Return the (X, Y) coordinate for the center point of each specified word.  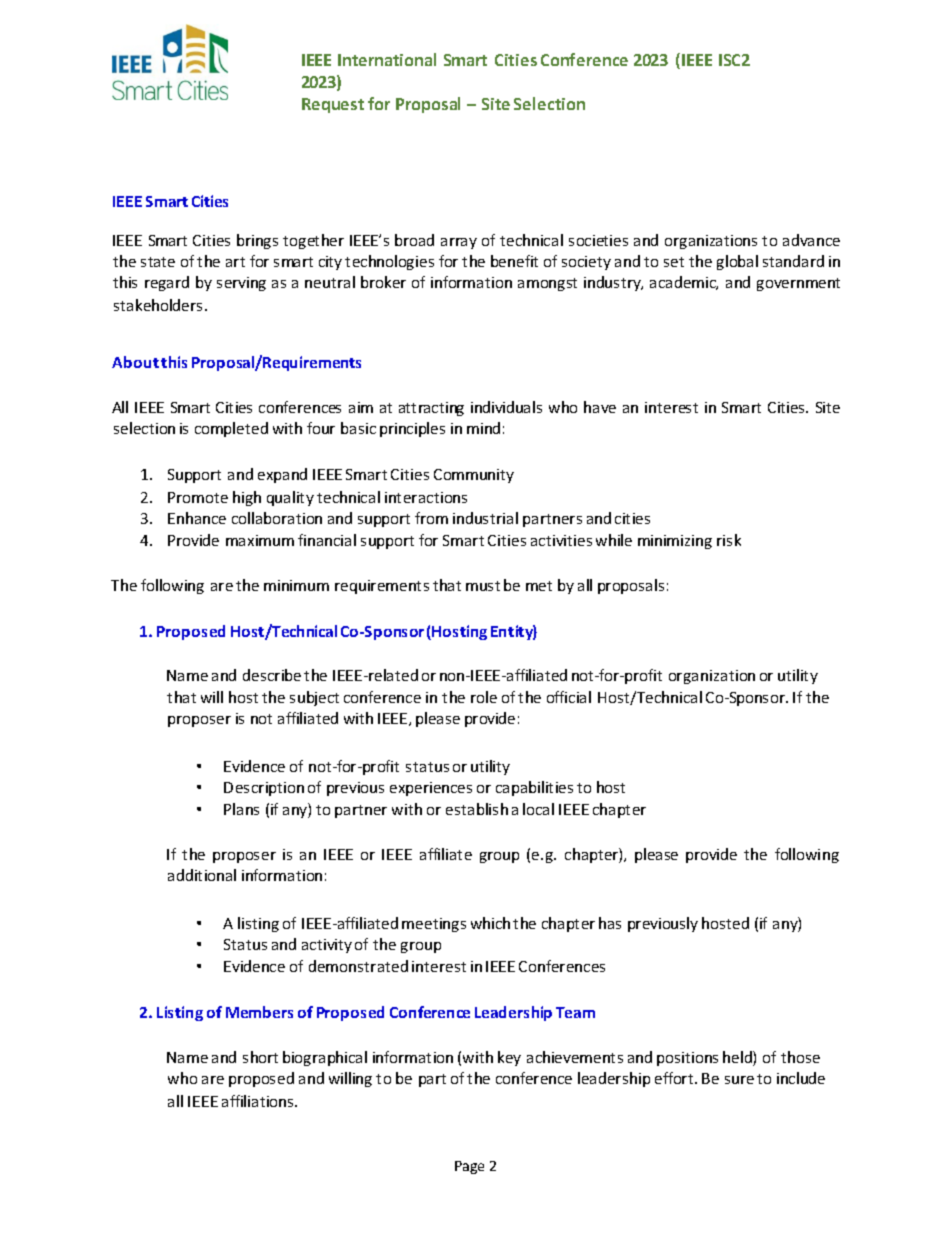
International (387, 59)
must (483, 586)
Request (333, 105)
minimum (296, 585)
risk (729, 540)
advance (811, 240)
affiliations (259, 1101)
